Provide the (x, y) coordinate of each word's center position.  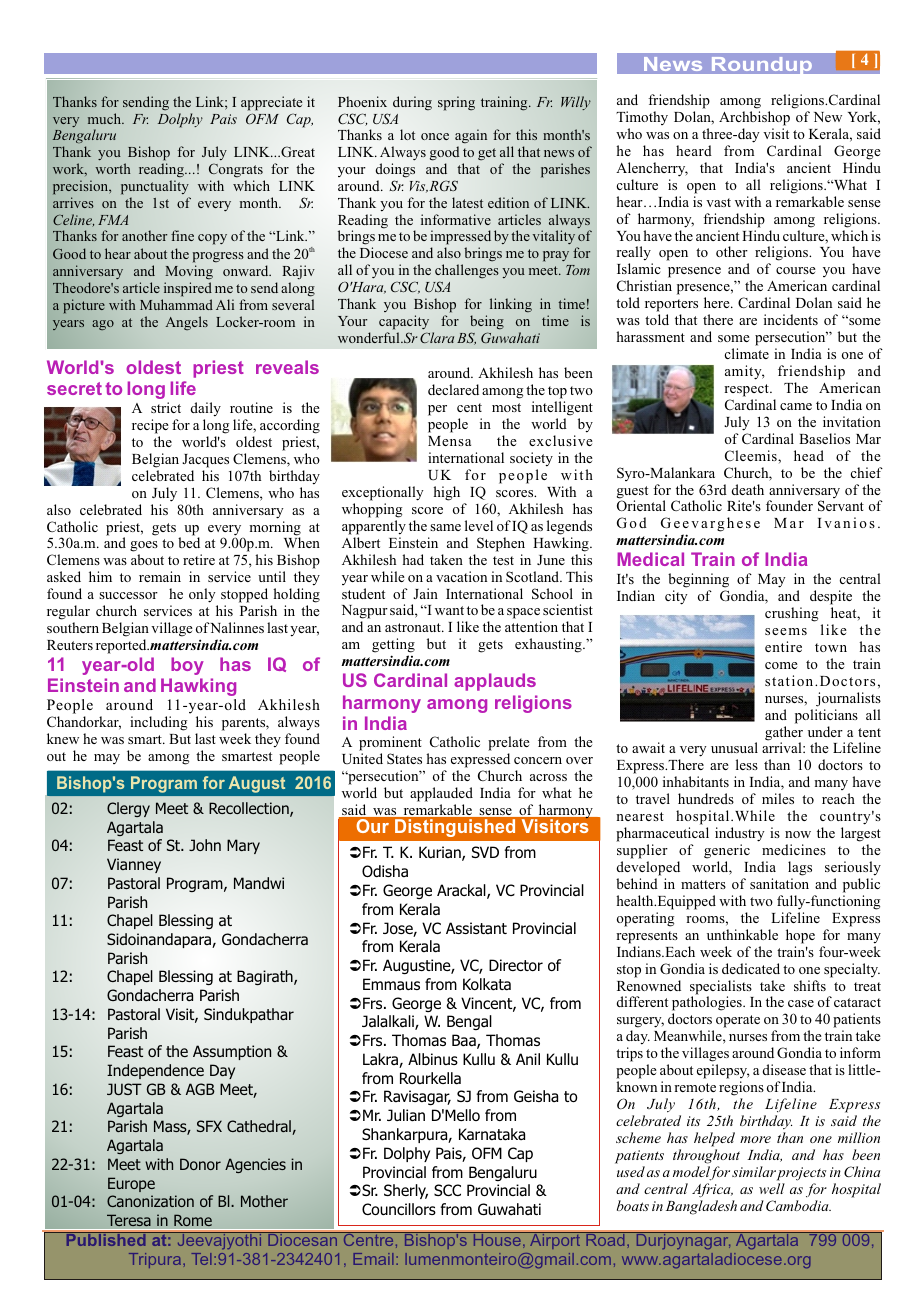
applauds (495, 682)
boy (187, 666)
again (471, 138)
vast (718, 202)
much (106, 118)
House (497, 1239)
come (781, 665)
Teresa (129, 1220)
